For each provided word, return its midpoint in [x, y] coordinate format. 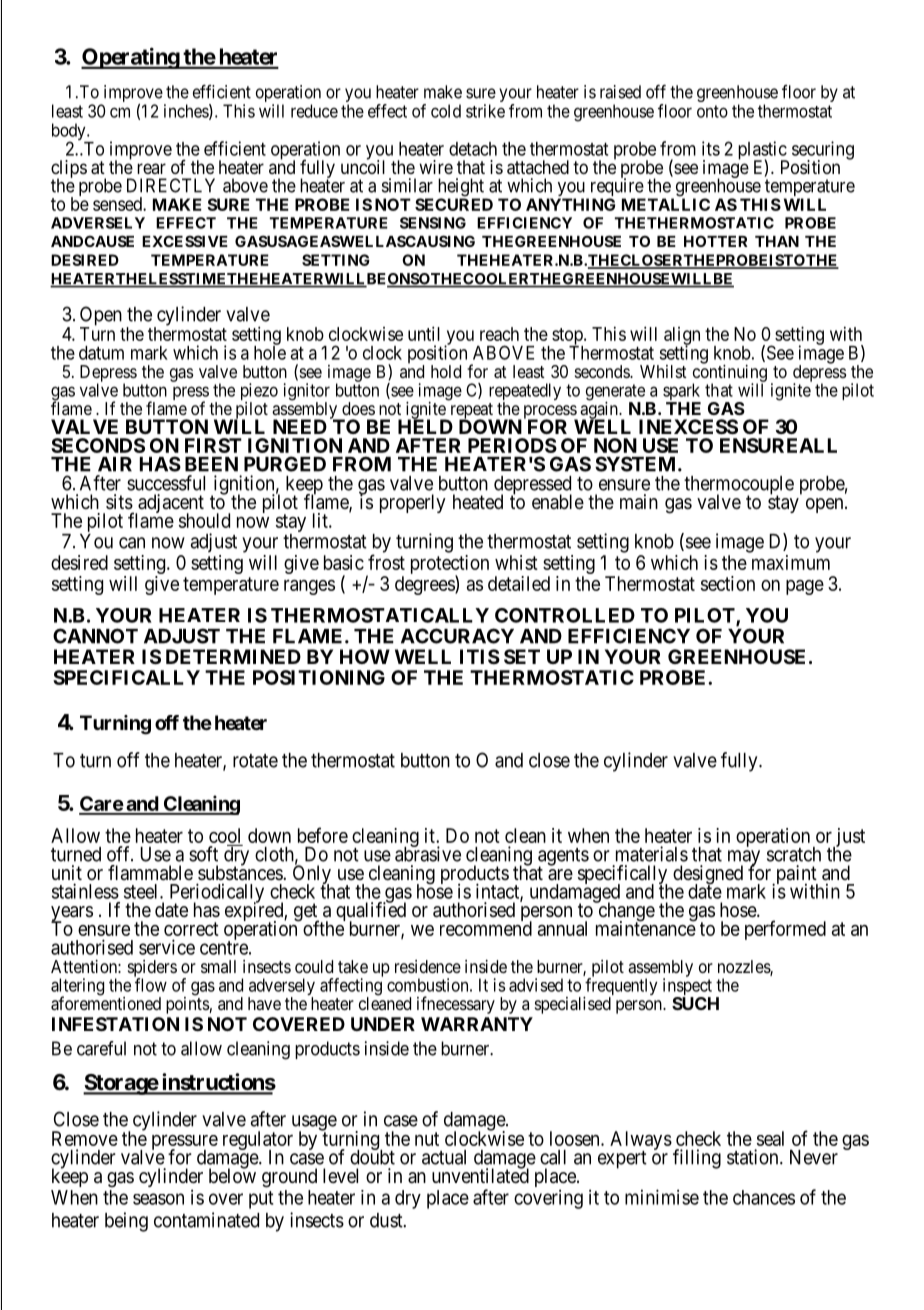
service [167, 947]
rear [151, 168]
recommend [486, 928]
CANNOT [95, 636]
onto [712, 111]
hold [446, 371]
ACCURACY [457, 636]
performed [785, 930]
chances [764, 1197]
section [728, 583]
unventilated [480, 1175]
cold [446, 111]
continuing [730, 373]
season [158, 1199]
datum [101, 353]
